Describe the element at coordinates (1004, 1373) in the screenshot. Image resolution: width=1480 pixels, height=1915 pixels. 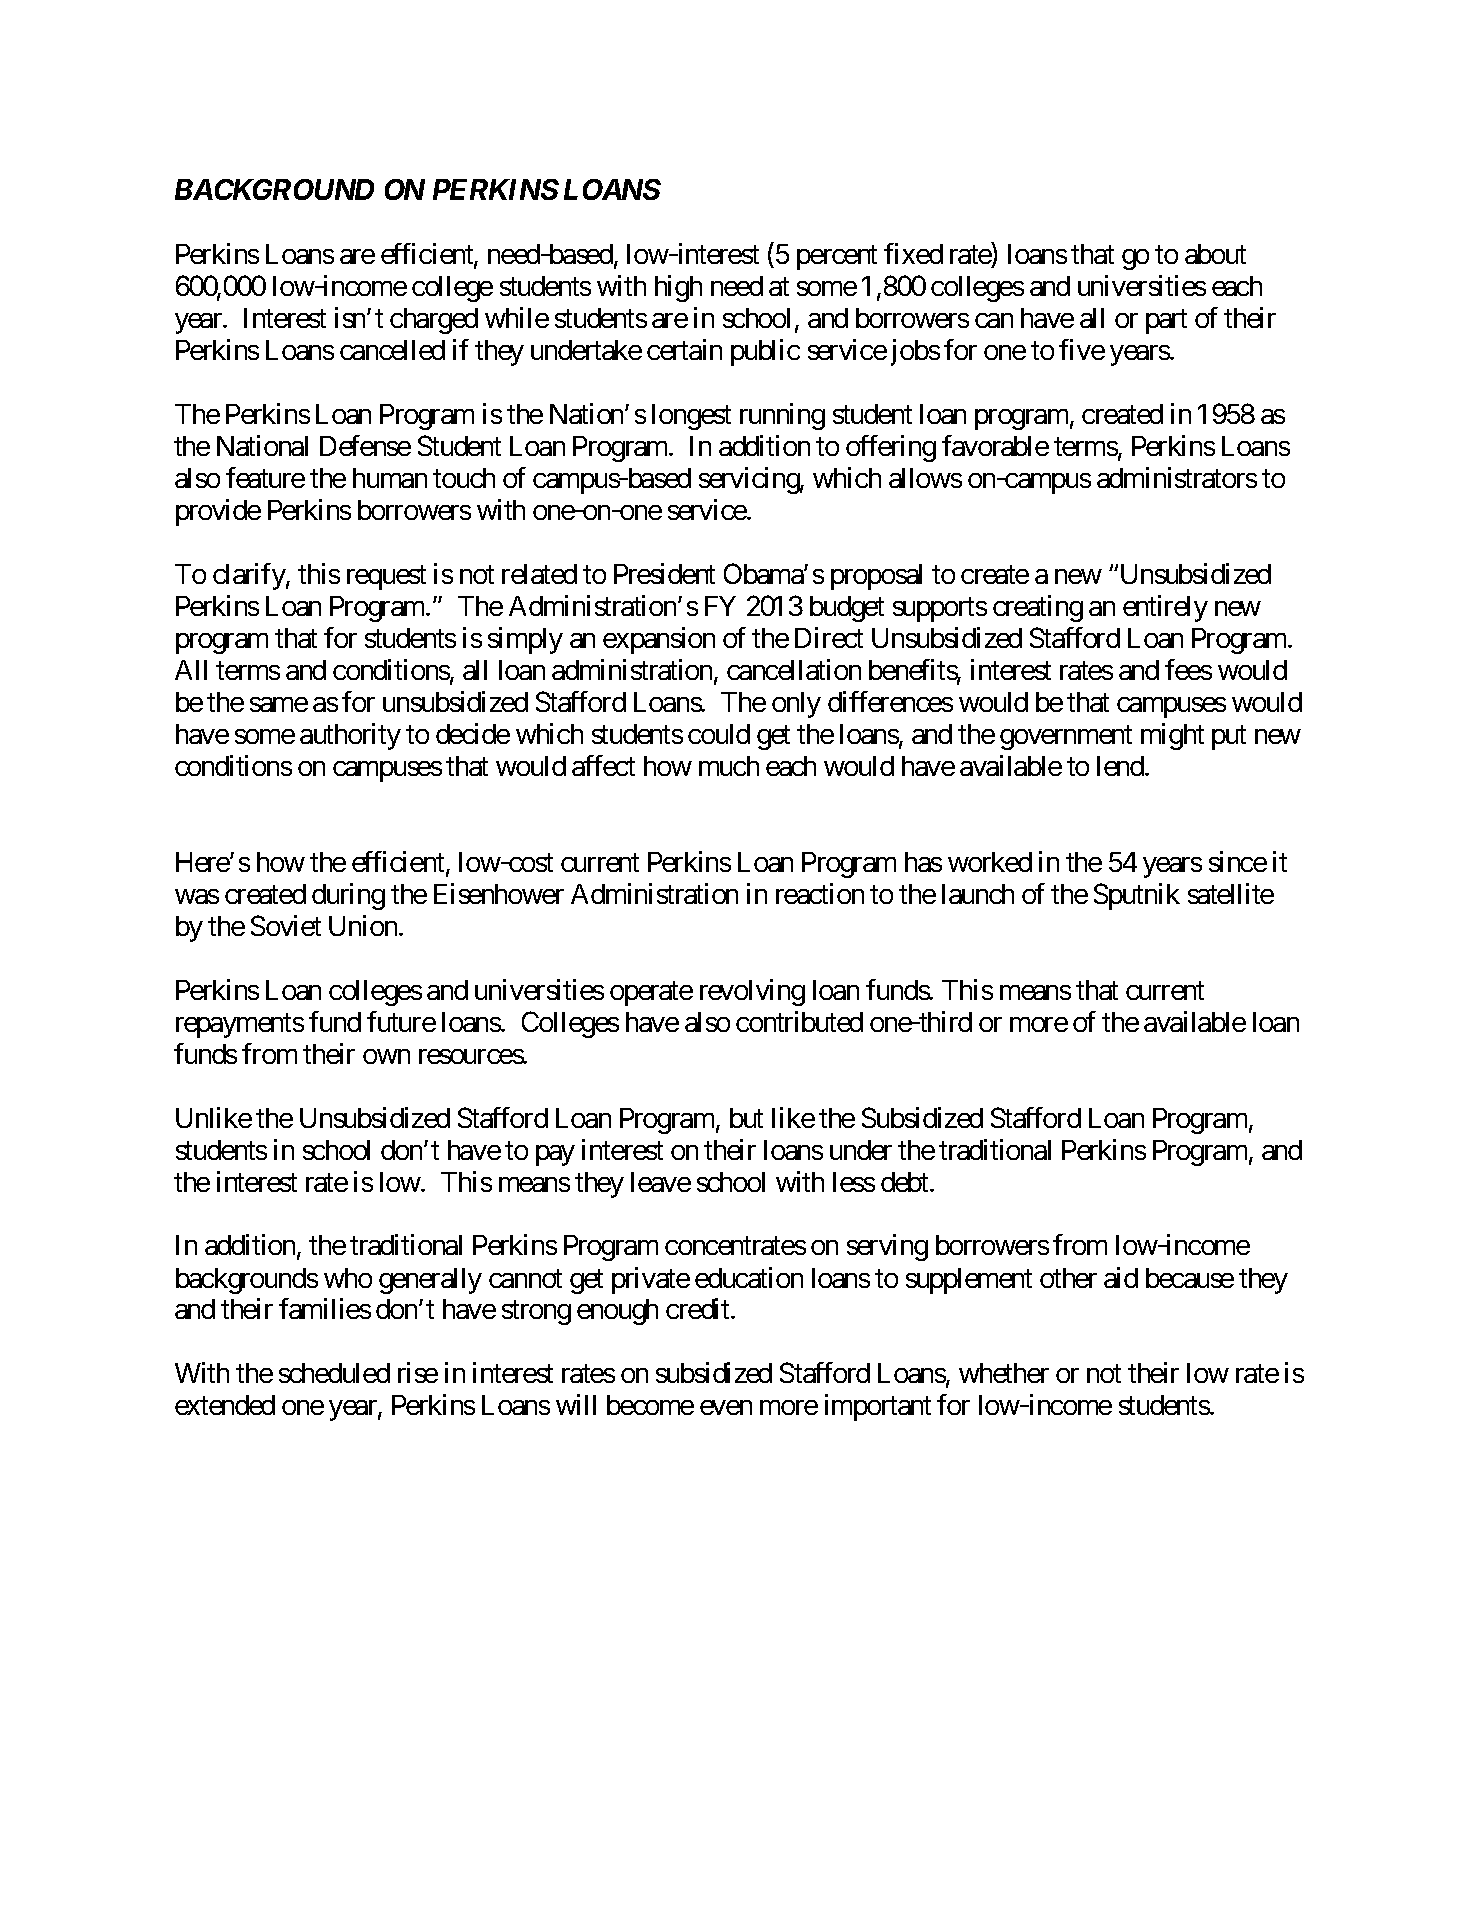
I see `whether` at that location.
